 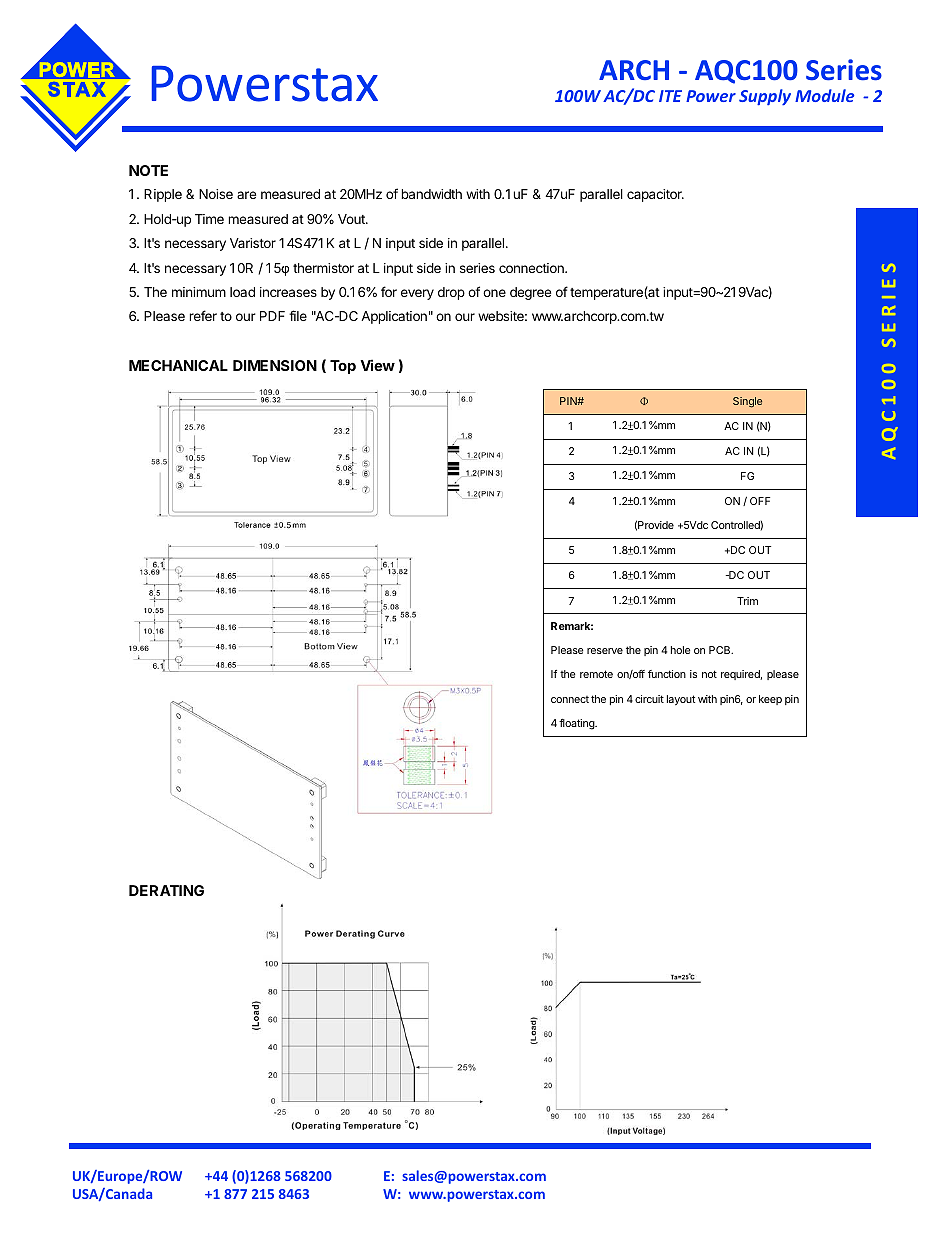 What do you see at coordinates (765, 97) in the document?
I see `Supply` at bounding box center [765, 97].
